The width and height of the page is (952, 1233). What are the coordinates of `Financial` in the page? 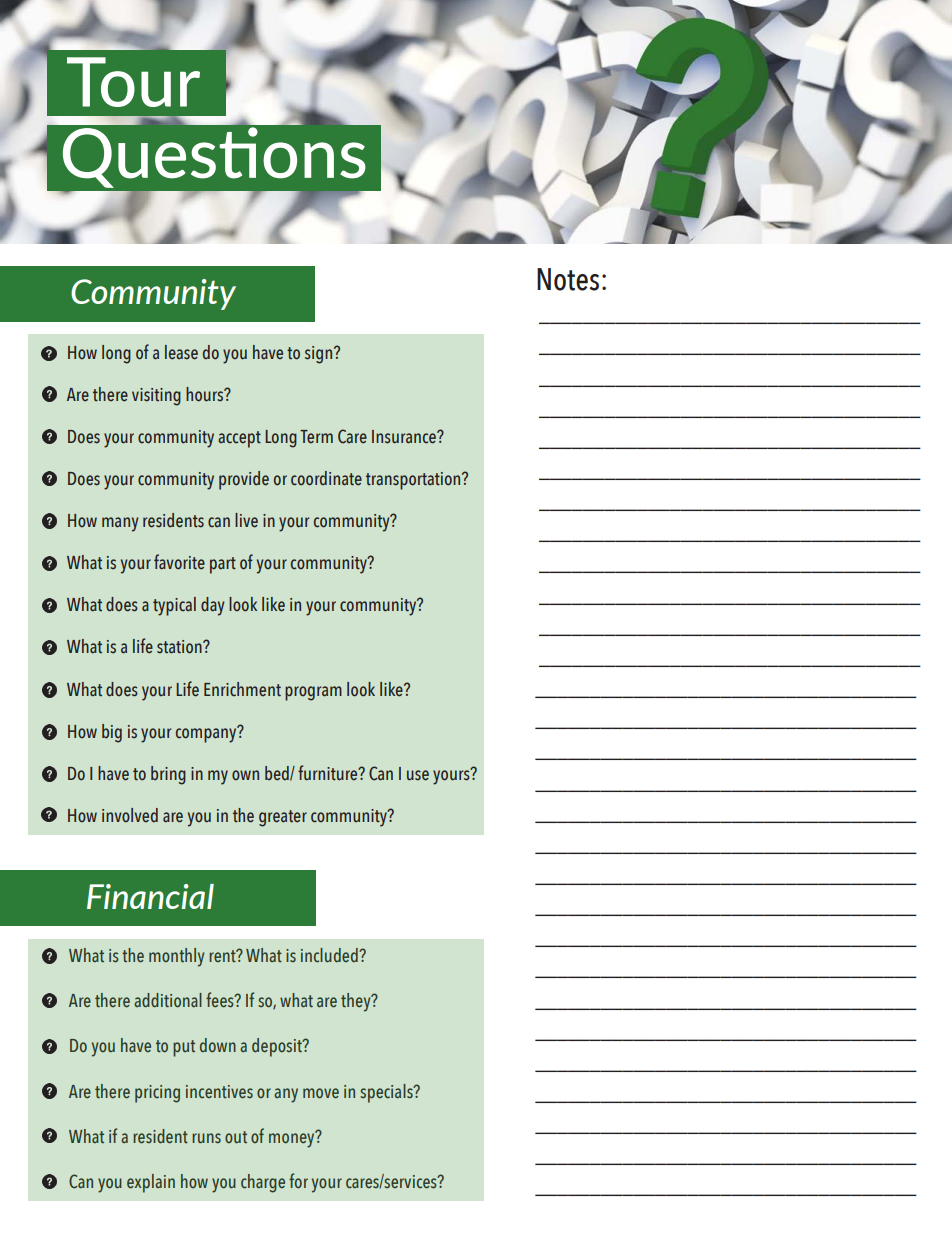 It's located at (150, 896).
